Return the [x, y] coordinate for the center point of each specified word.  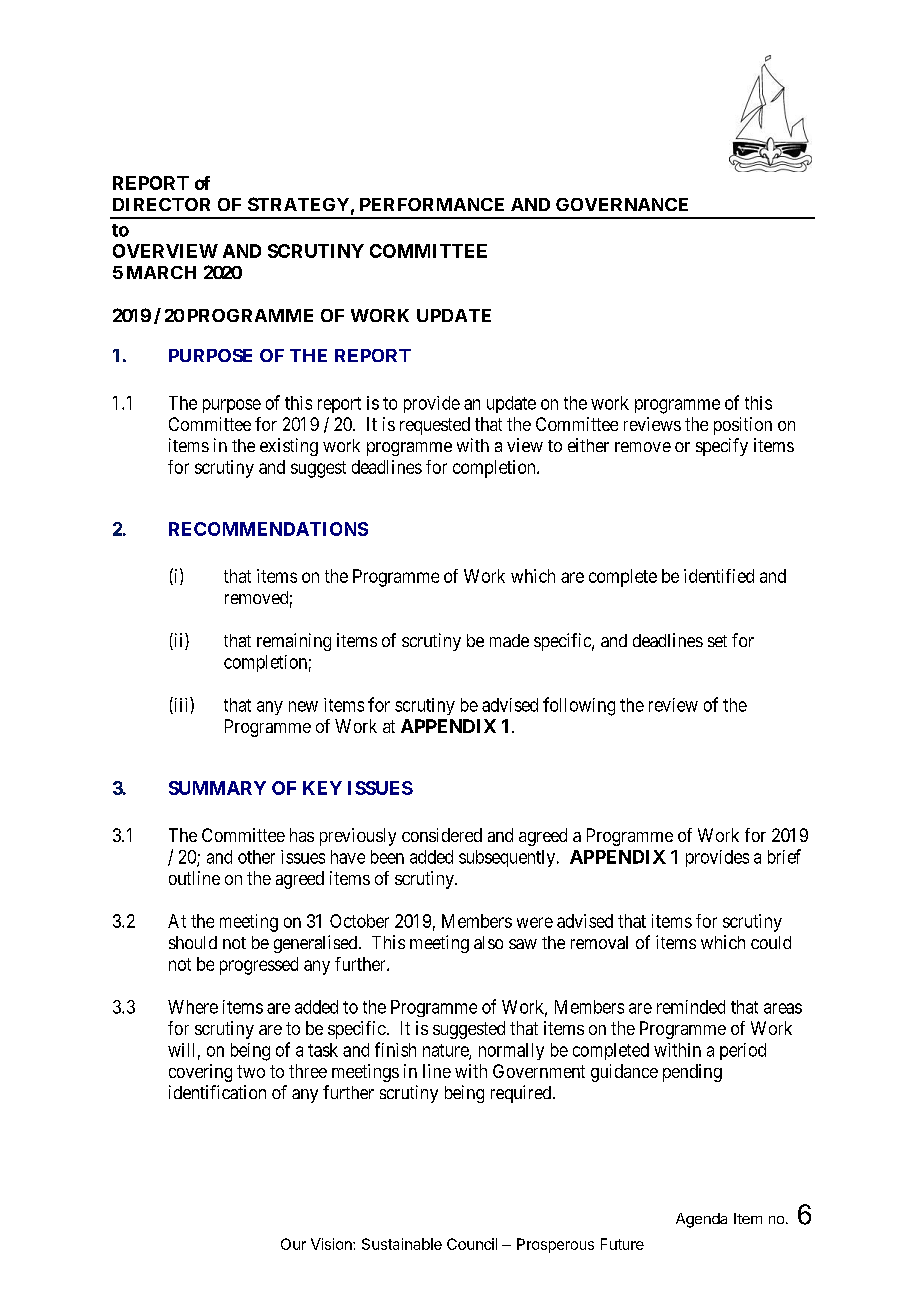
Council [472, 1244]
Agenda [701, 1220]
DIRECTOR [161, 204]
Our [293, 1244]
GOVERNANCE [622, 204]
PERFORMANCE [432, 204]
